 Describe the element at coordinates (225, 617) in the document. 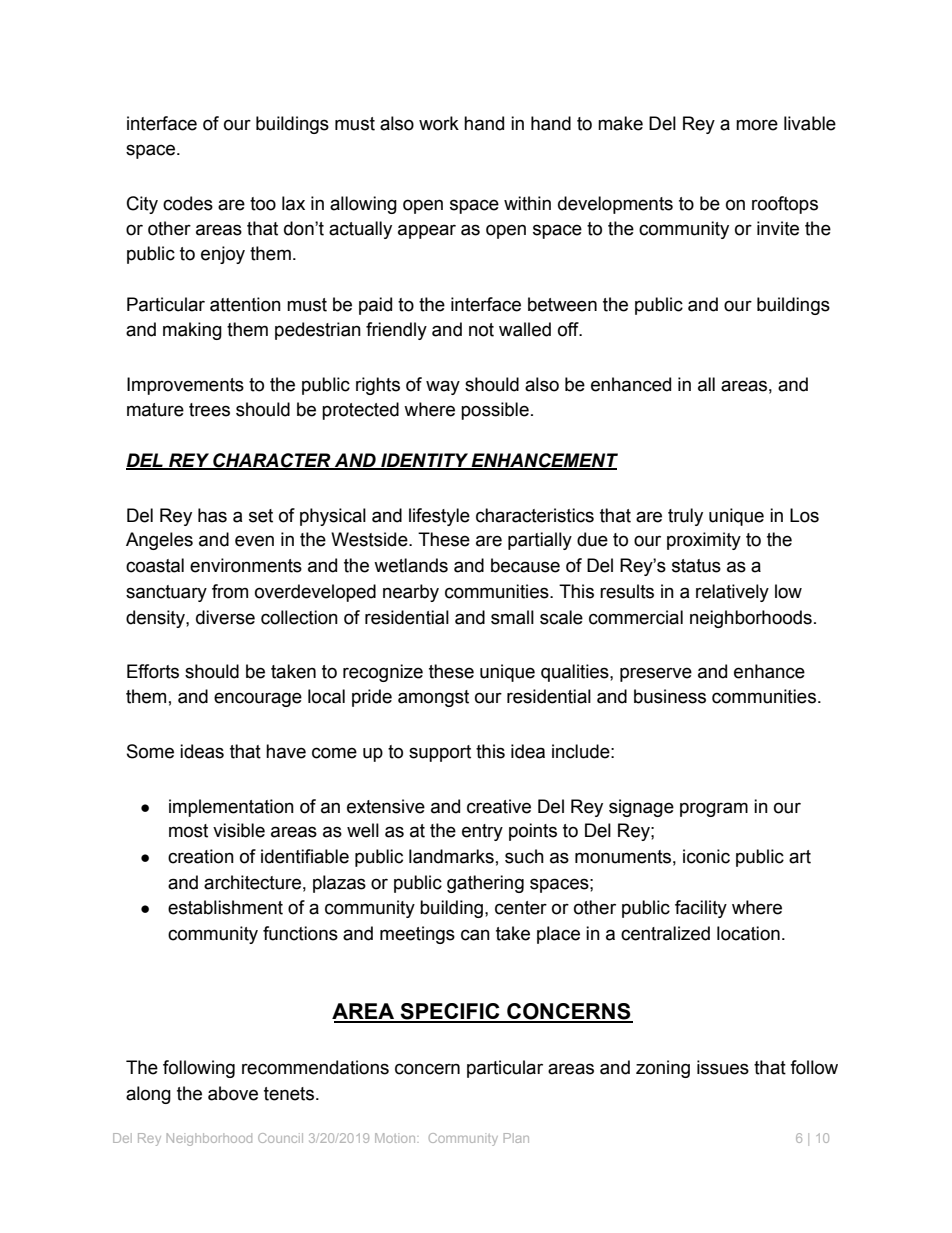

I see `diverse` at that location.
